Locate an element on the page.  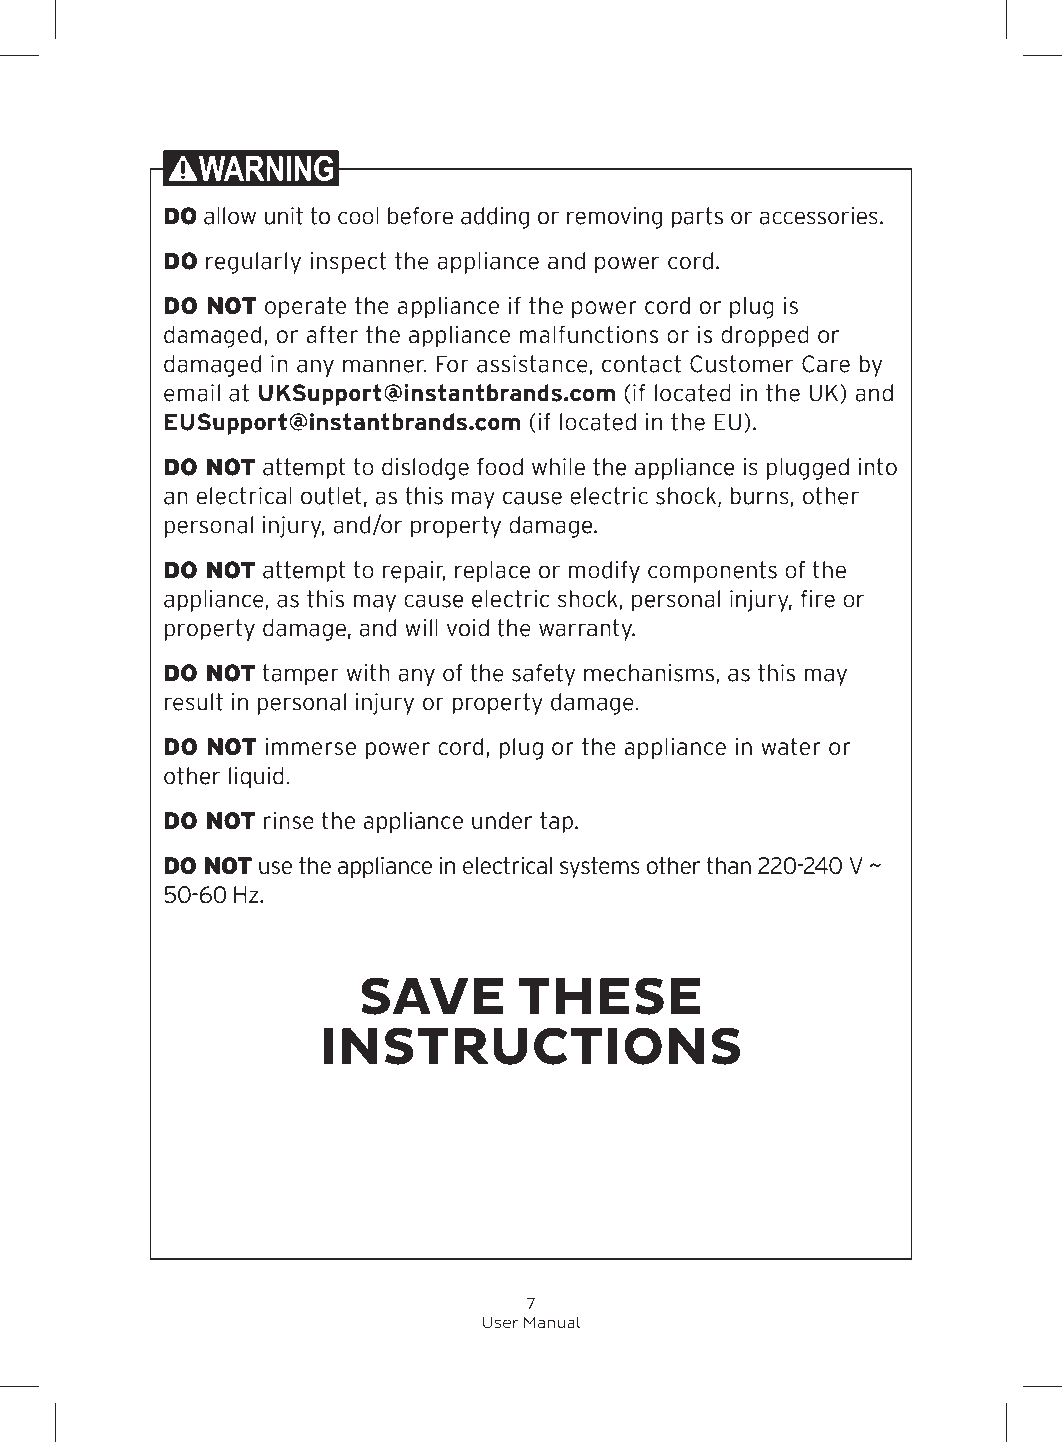
INSTRUCTIONS is located at coordinates (532, 1046).
